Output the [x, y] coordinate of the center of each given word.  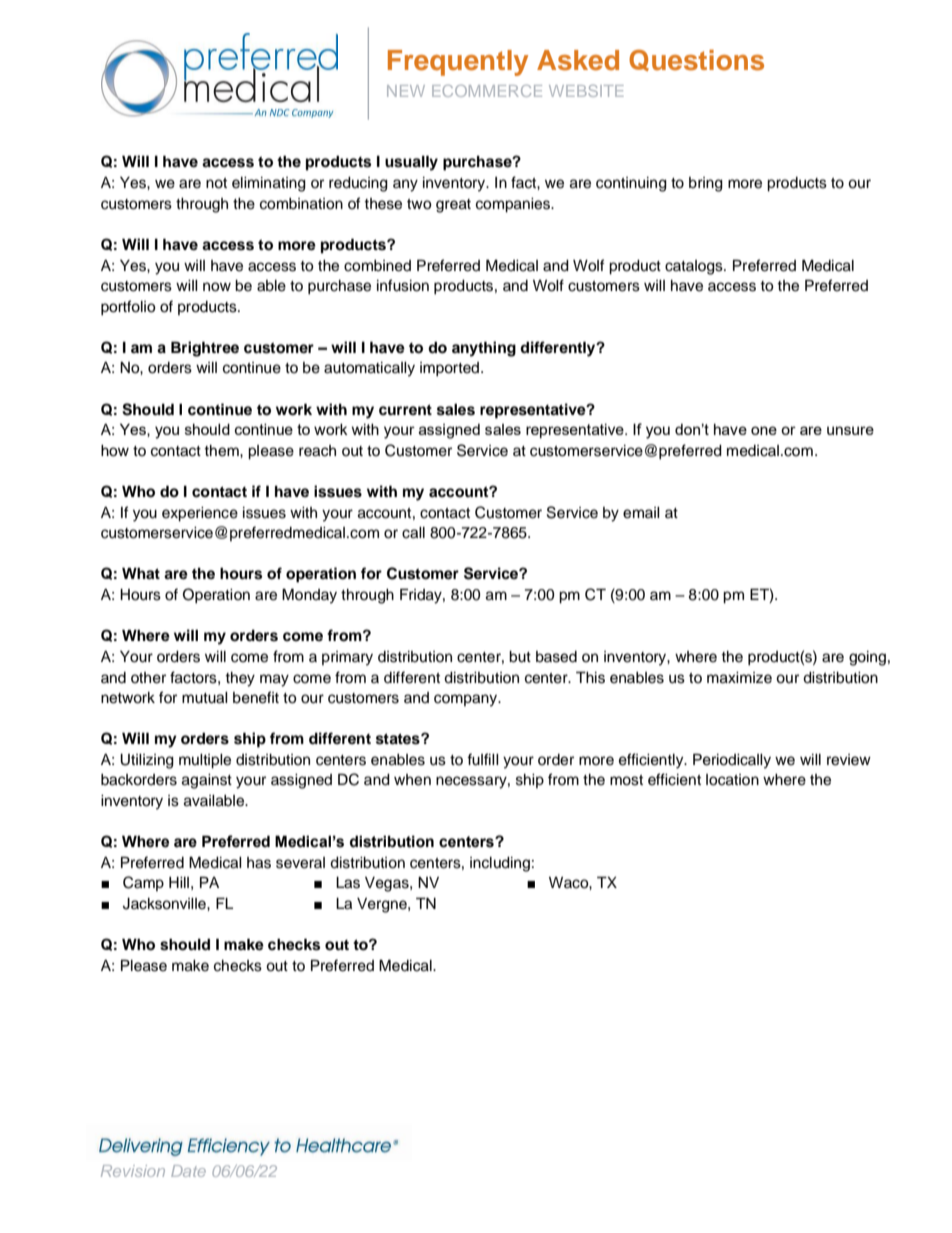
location [732, 780]
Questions [696, 60]
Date [188, 1171]
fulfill [483, 759]
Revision [133, 1171]
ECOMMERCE [487, 91]
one [764, 430]
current [405, 409]
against [207, 781]
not [216, 183]
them [222, 451]
